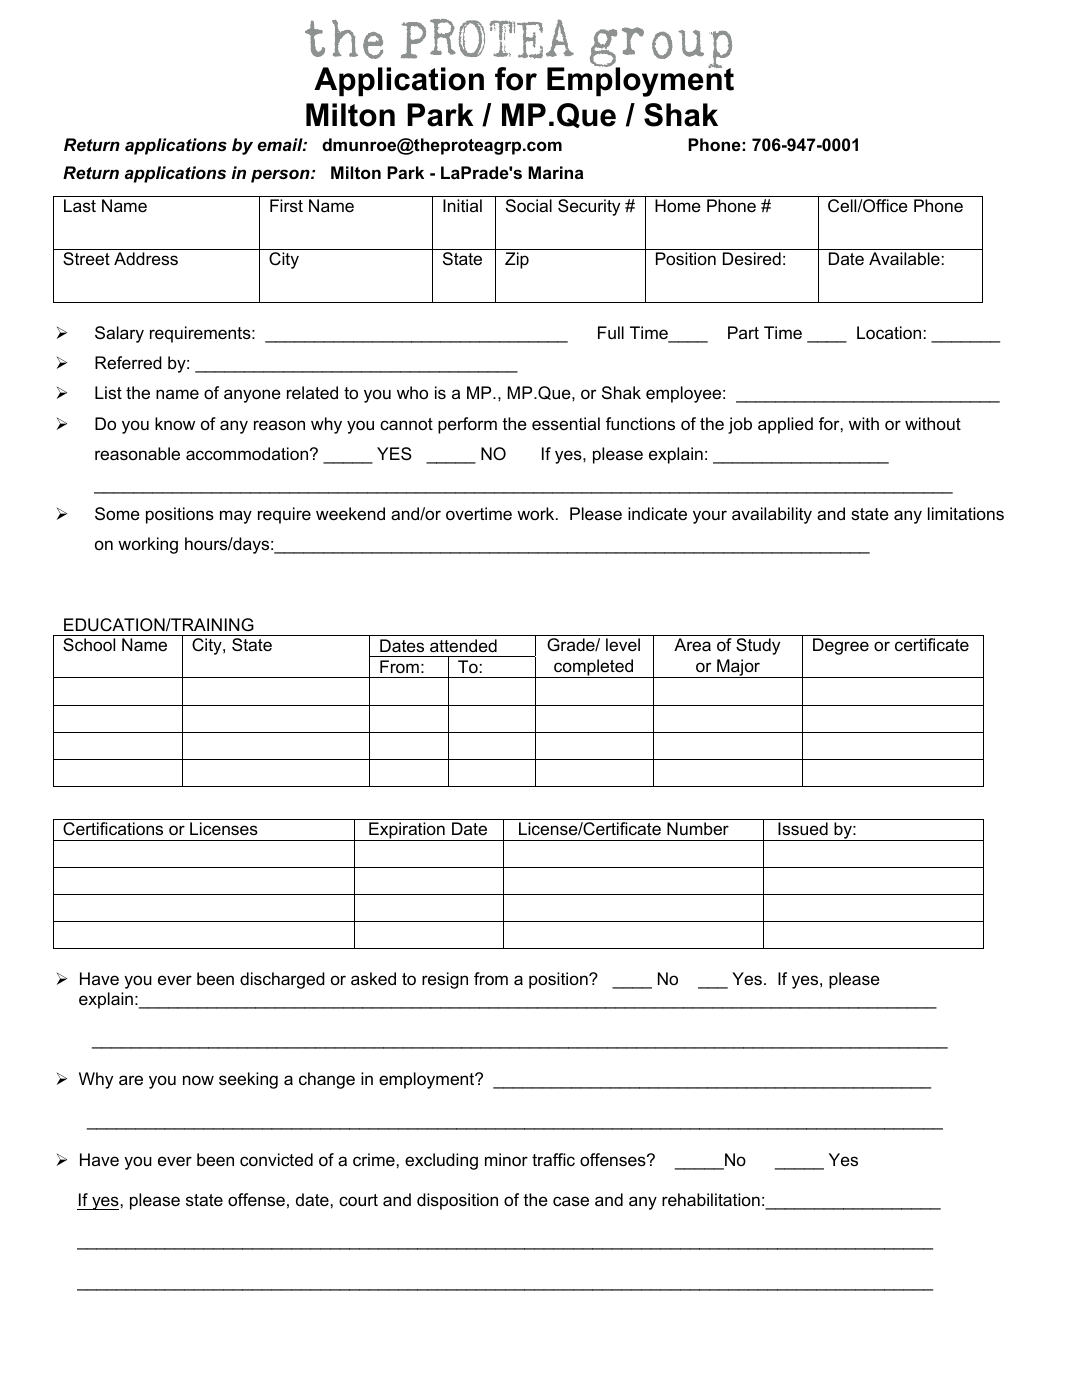  Describe the element at coordinates (785, 425) in the screenshot. I see `applied` at that location.
